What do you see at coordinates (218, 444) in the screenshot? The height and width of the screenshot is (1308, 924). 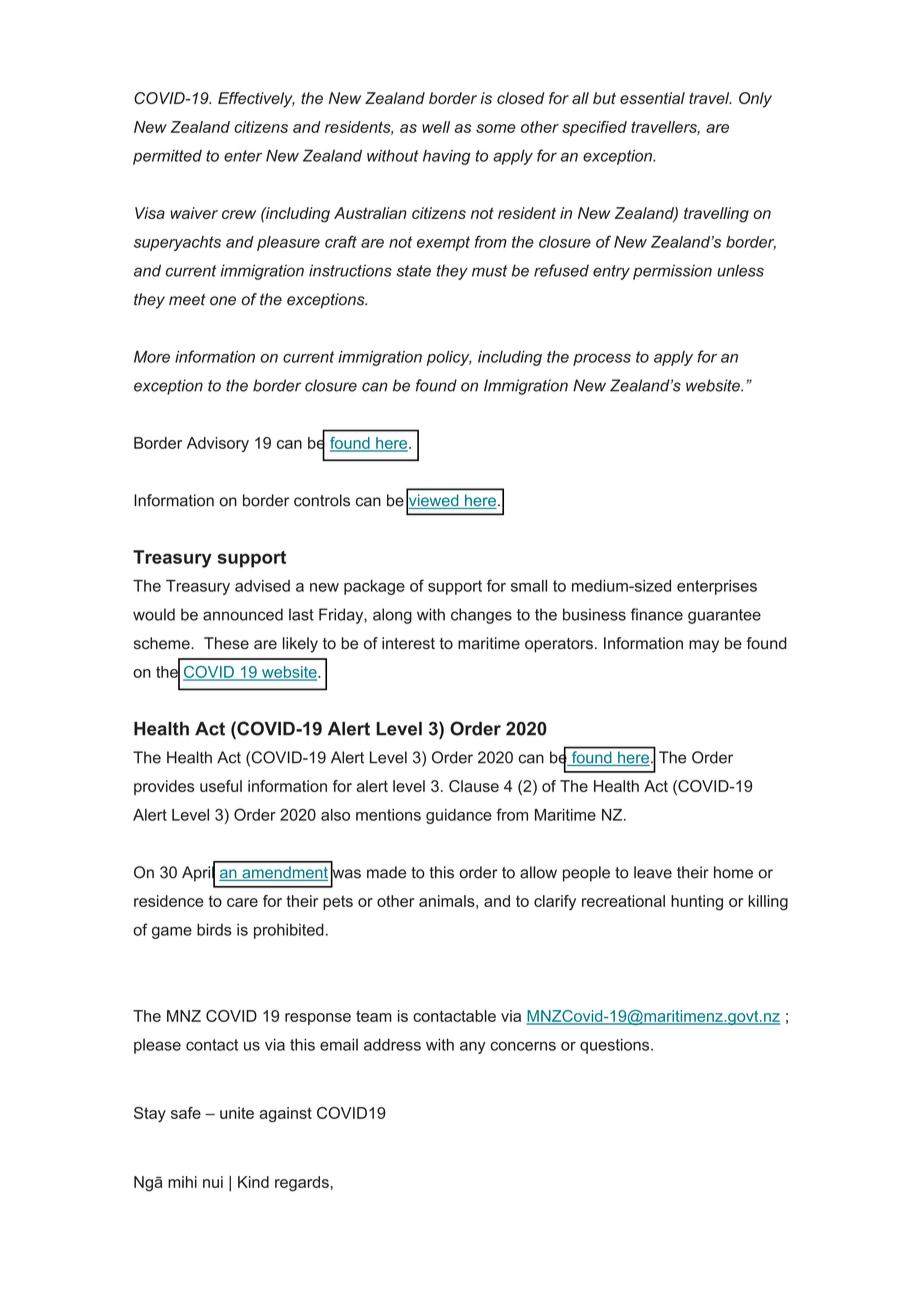 I see `Advisory` at bounding box center [218, 444].
